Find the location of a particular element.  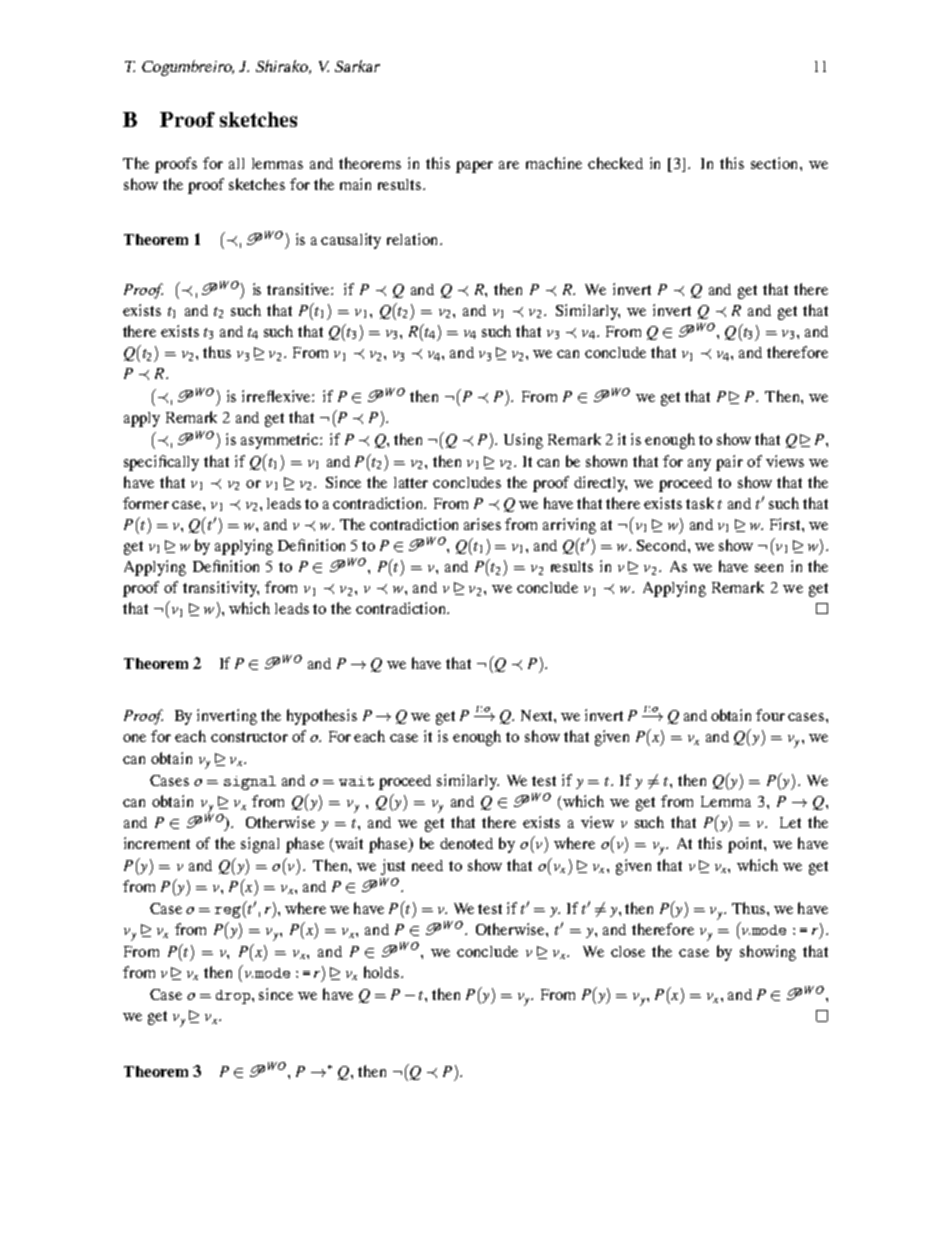

hypothesis is located at coordinates (322, 717).
